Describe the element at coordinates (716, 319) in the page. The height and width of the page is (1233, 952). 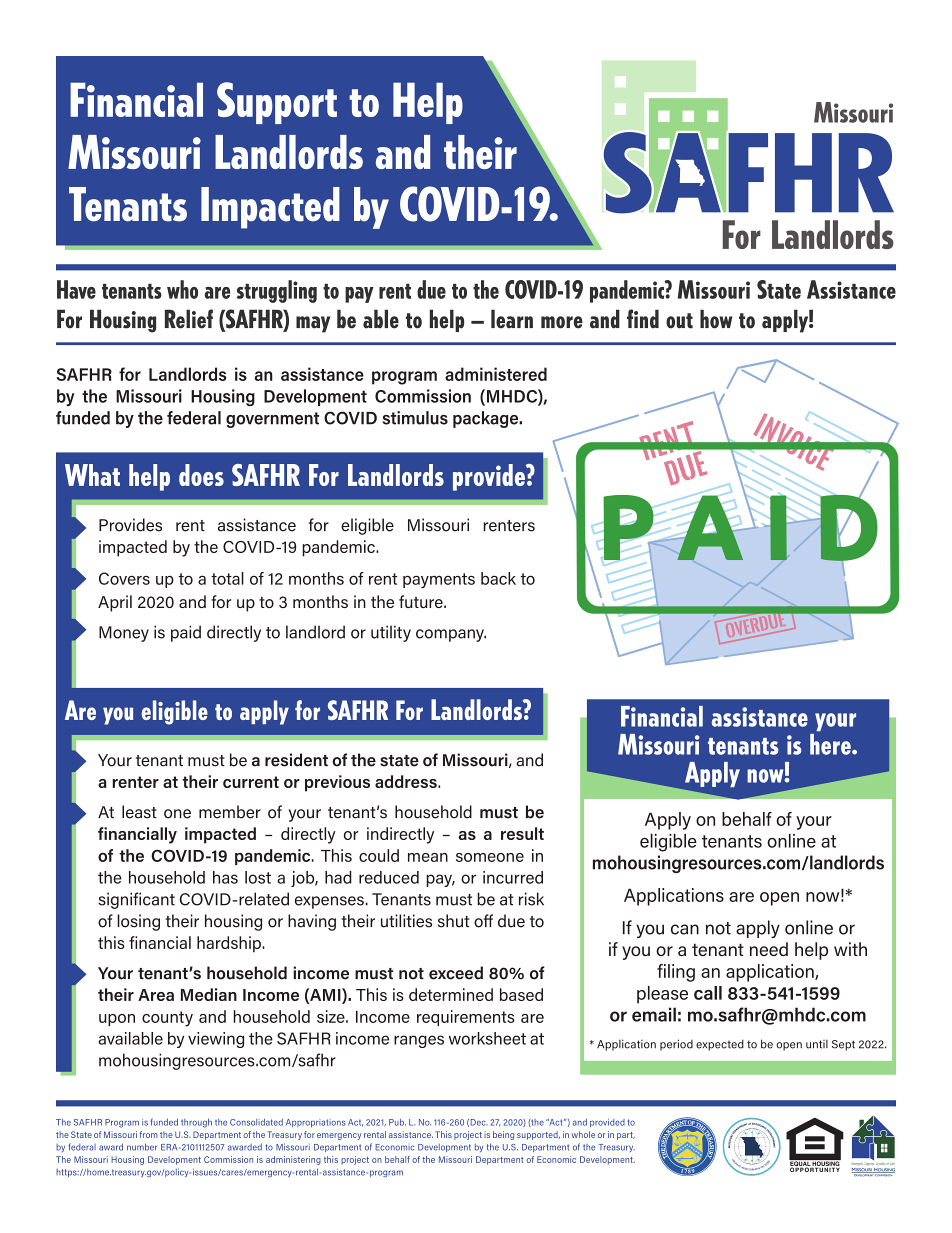
I see `how` at that location.
